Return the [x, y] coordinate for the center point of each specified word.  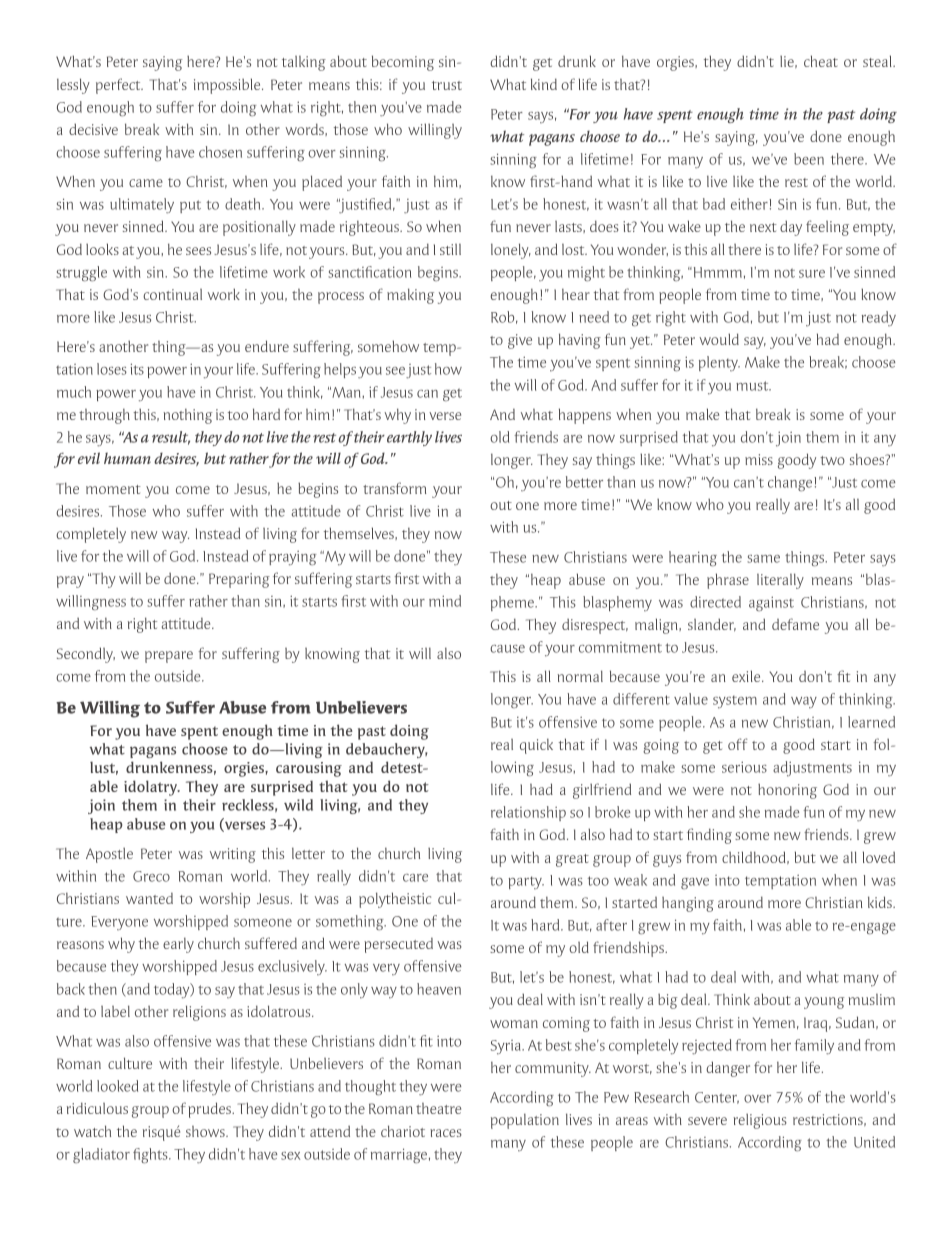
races [446, 1133]
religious [760, 1121]
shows [206, 1131]
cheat [821, 61]
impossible [228, 86]
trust [447, 85]
